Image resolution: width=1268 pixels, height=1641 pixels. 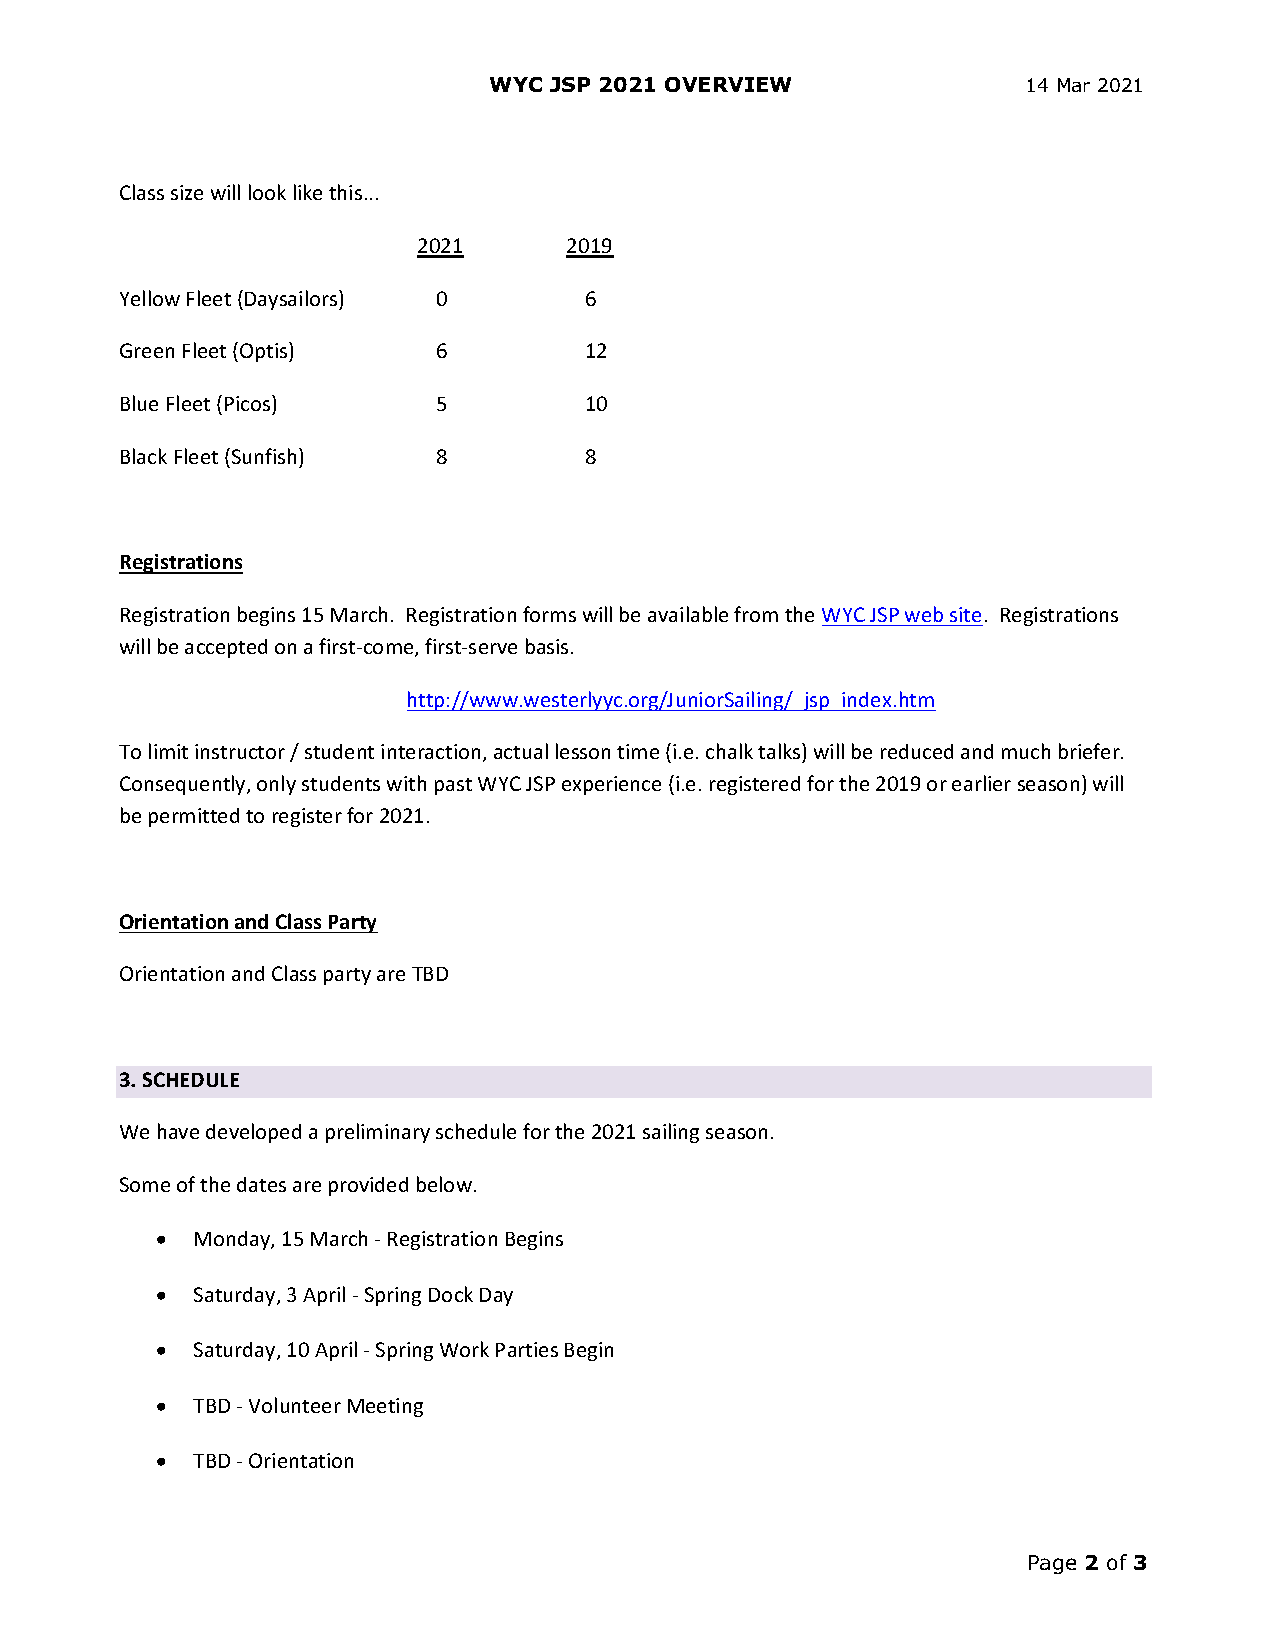 What do you see at coordinates (144, 456) in the screenshot?
I see `Black` at bounding box center [144, 456].
